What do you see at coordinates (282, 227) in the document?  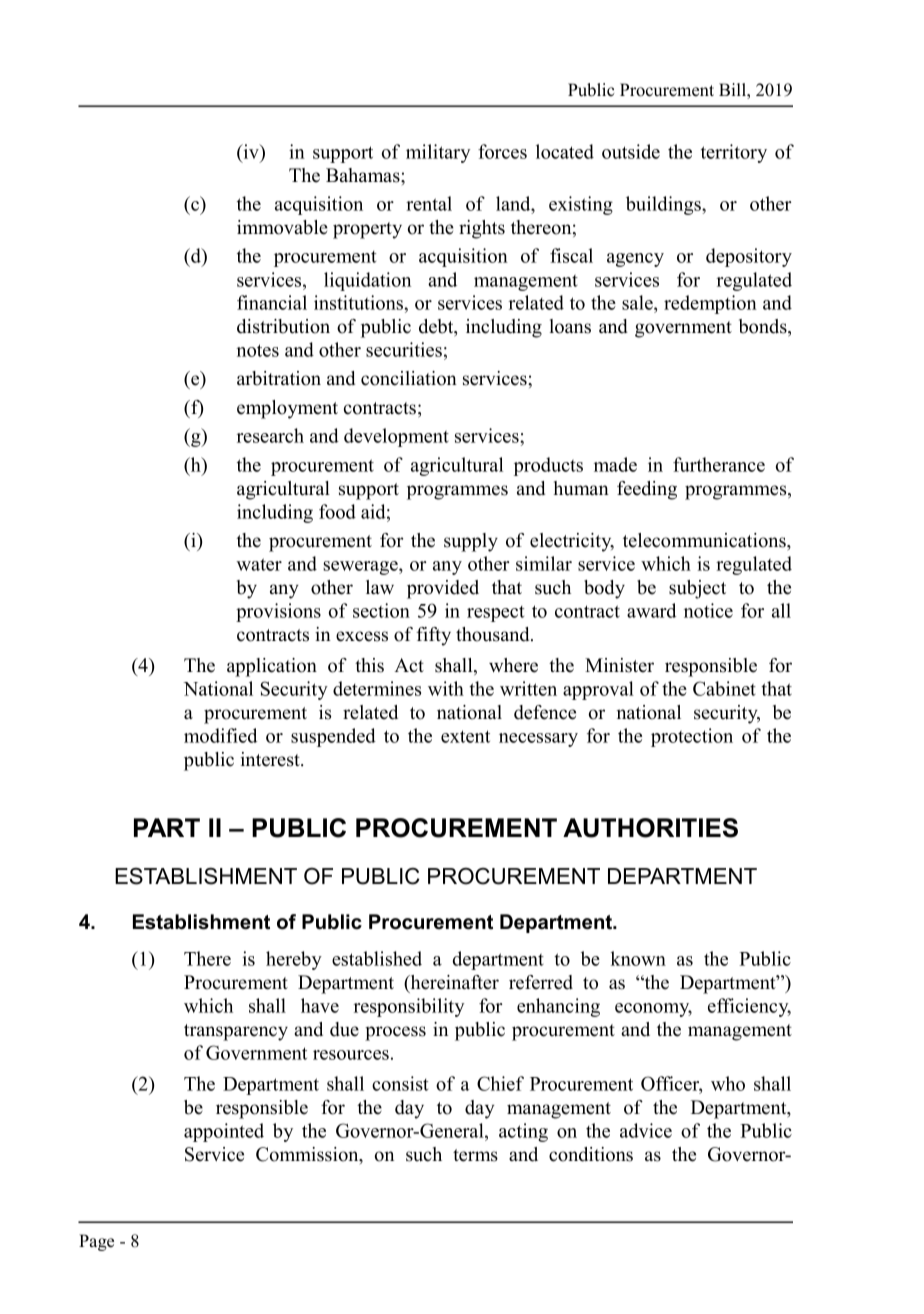 I see `immovable` at bounding box center [282, 227].
